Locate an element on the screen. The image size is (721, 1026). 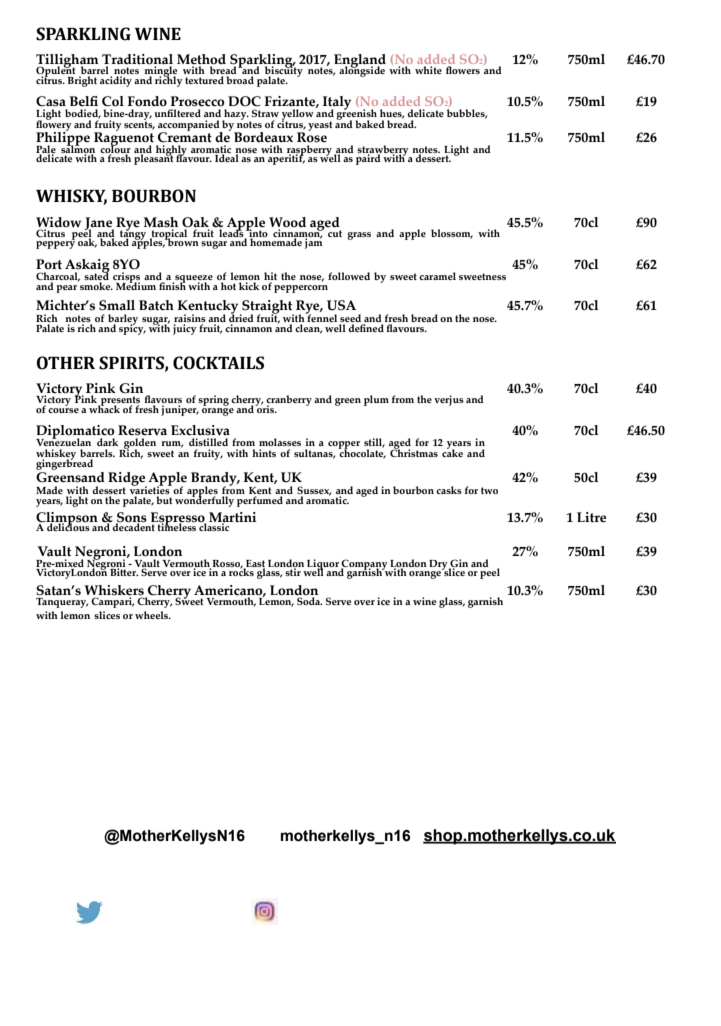
cake is located at coordinates (452, 452).
